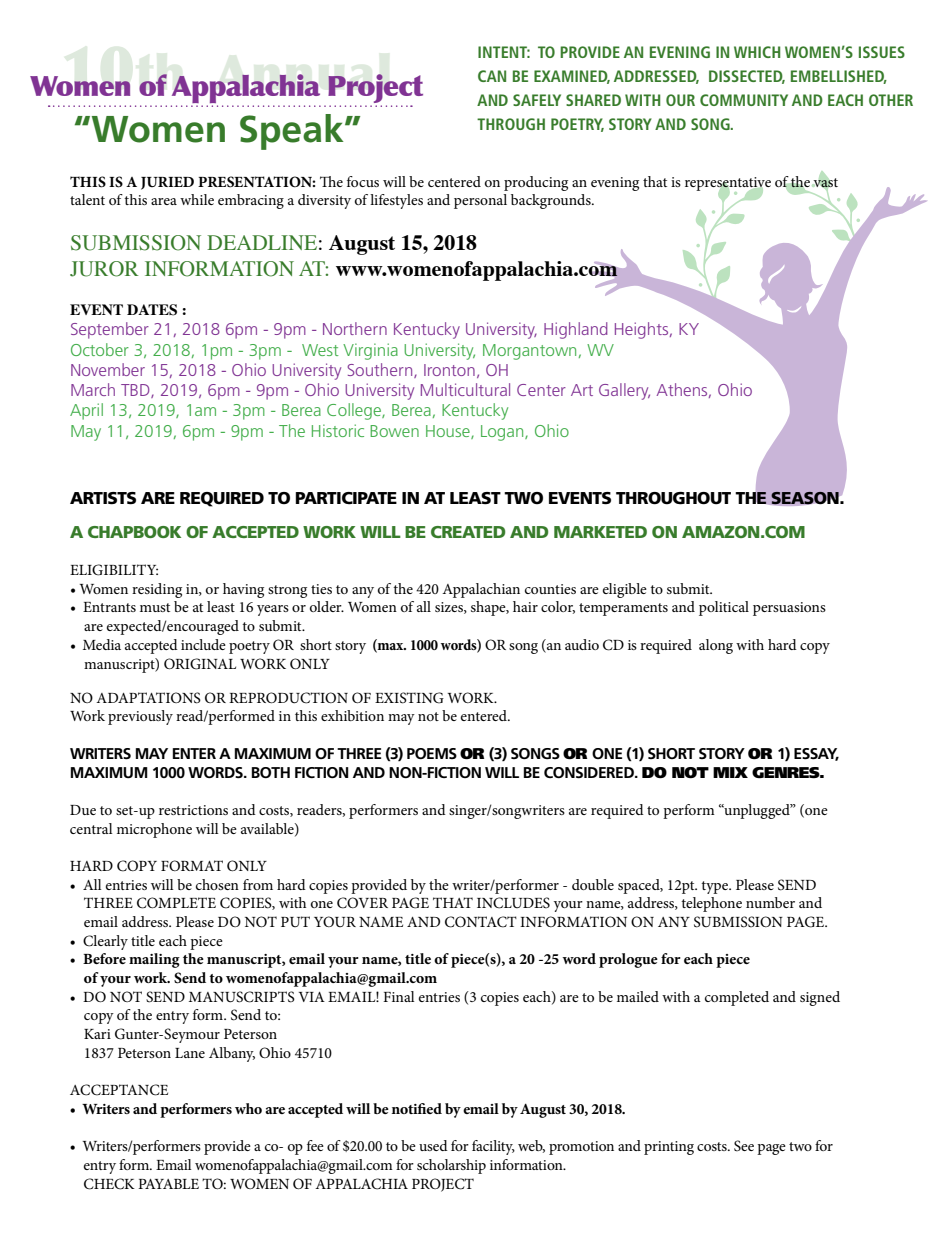  What do you see at coordinates (493, 1147) in the image?
I see `facility` at bounding box center [493, 1147].
